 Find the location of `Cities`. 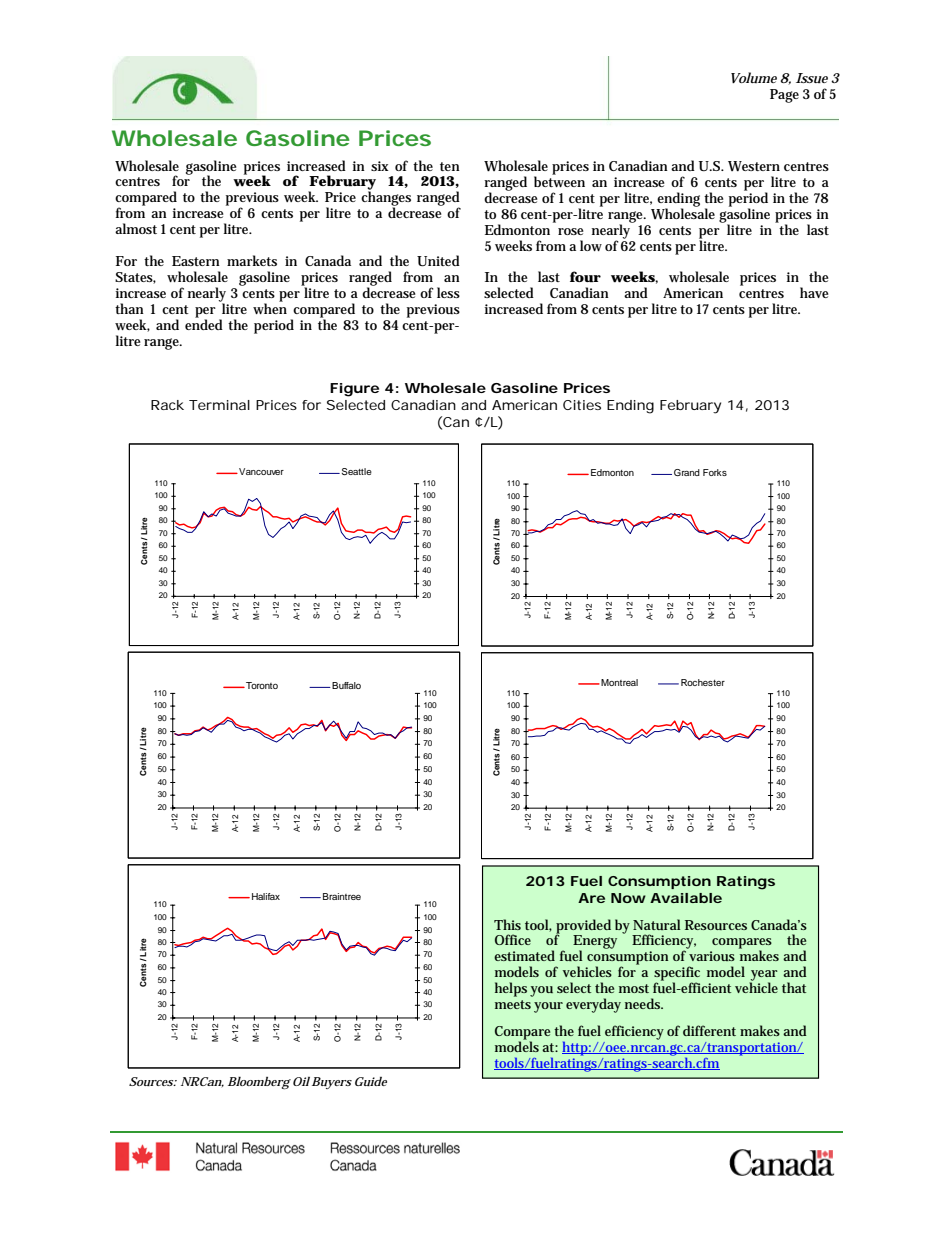

Cities is located at coordinates (582, 405).
